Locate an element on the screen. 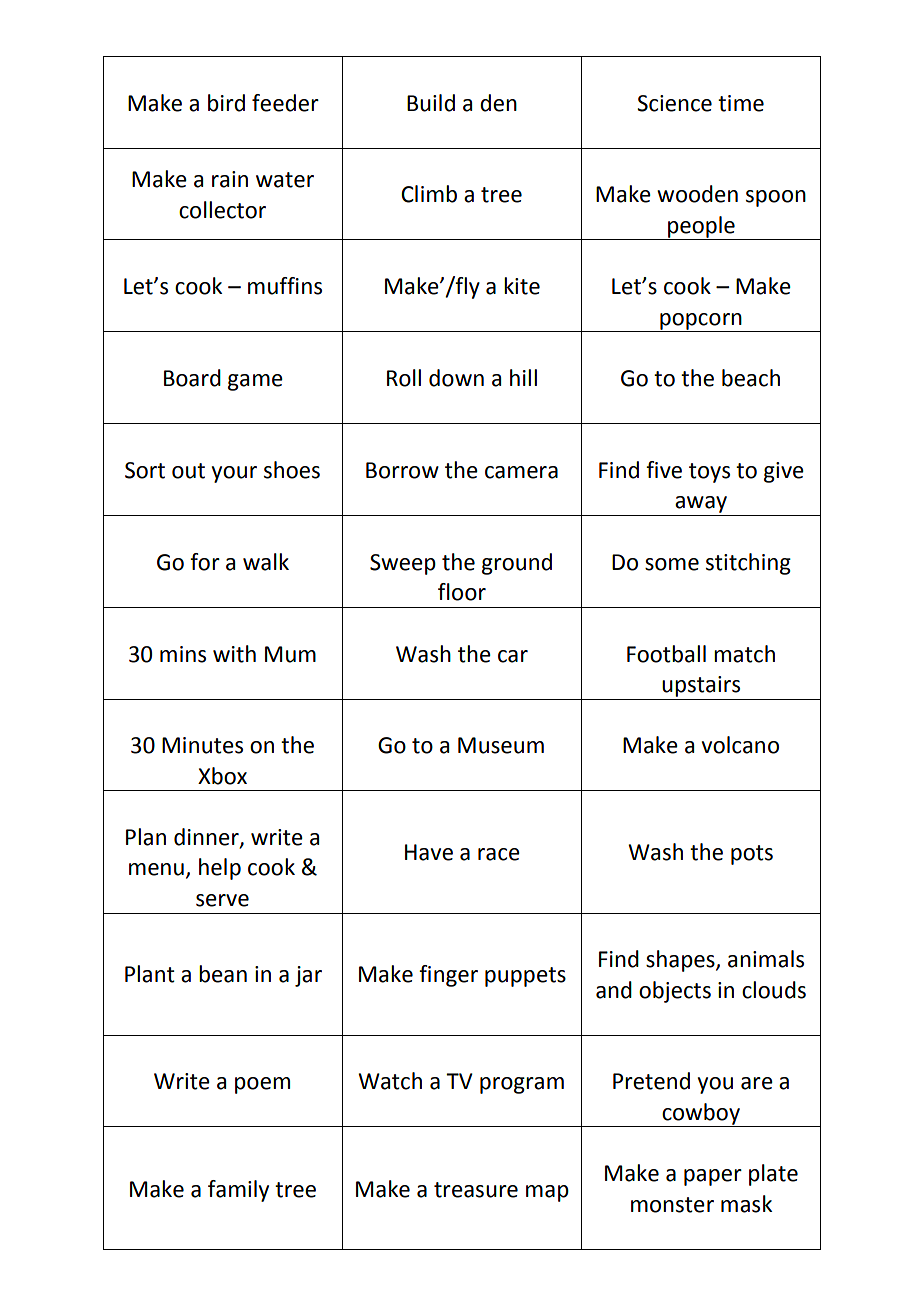 This screenshot has width=924, height=1308. car is located at coordinates (513, 656).
